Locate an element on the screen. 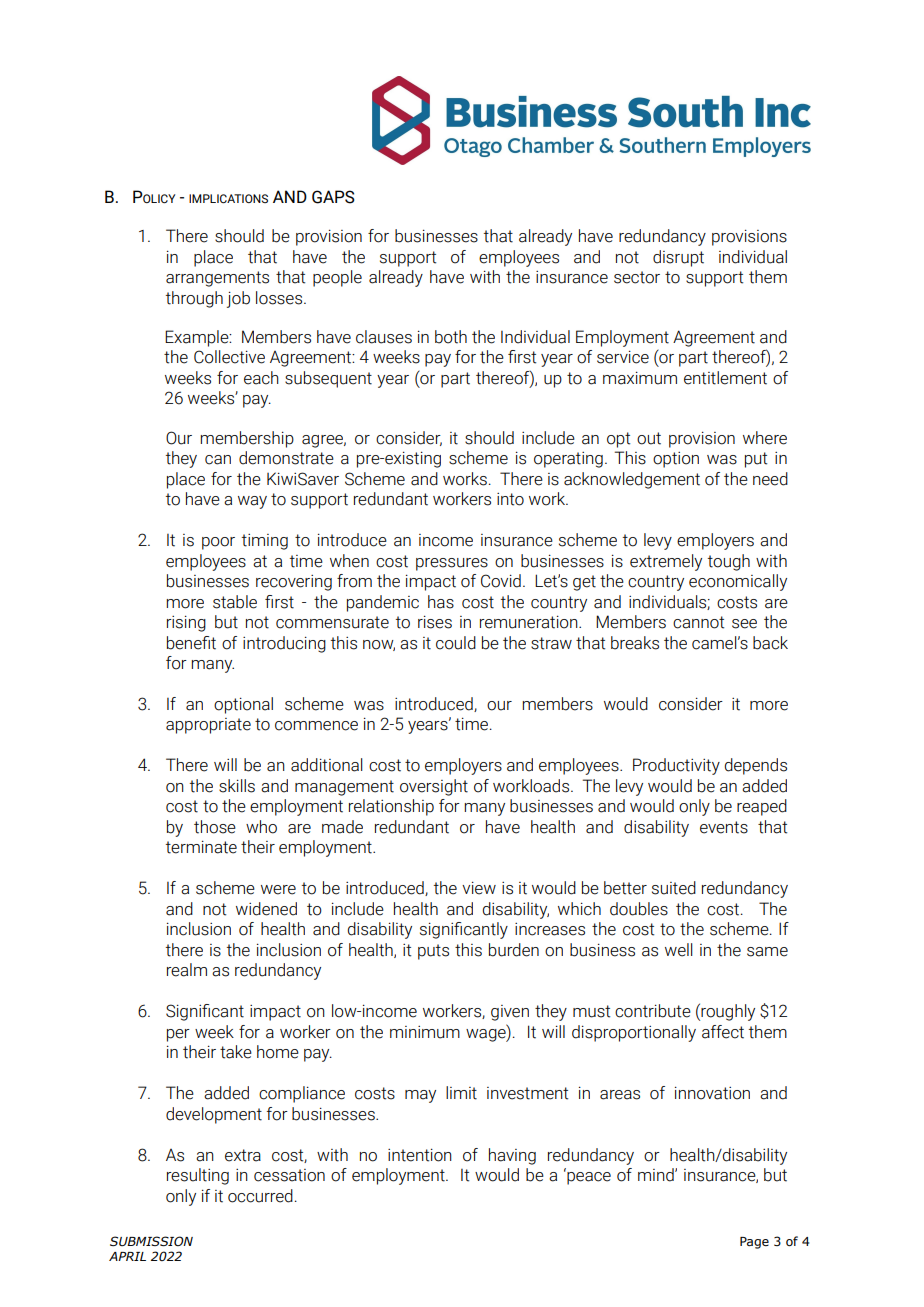 This screenshot has width=924, height=1307. terminate is located at coordinates (201, 847).
